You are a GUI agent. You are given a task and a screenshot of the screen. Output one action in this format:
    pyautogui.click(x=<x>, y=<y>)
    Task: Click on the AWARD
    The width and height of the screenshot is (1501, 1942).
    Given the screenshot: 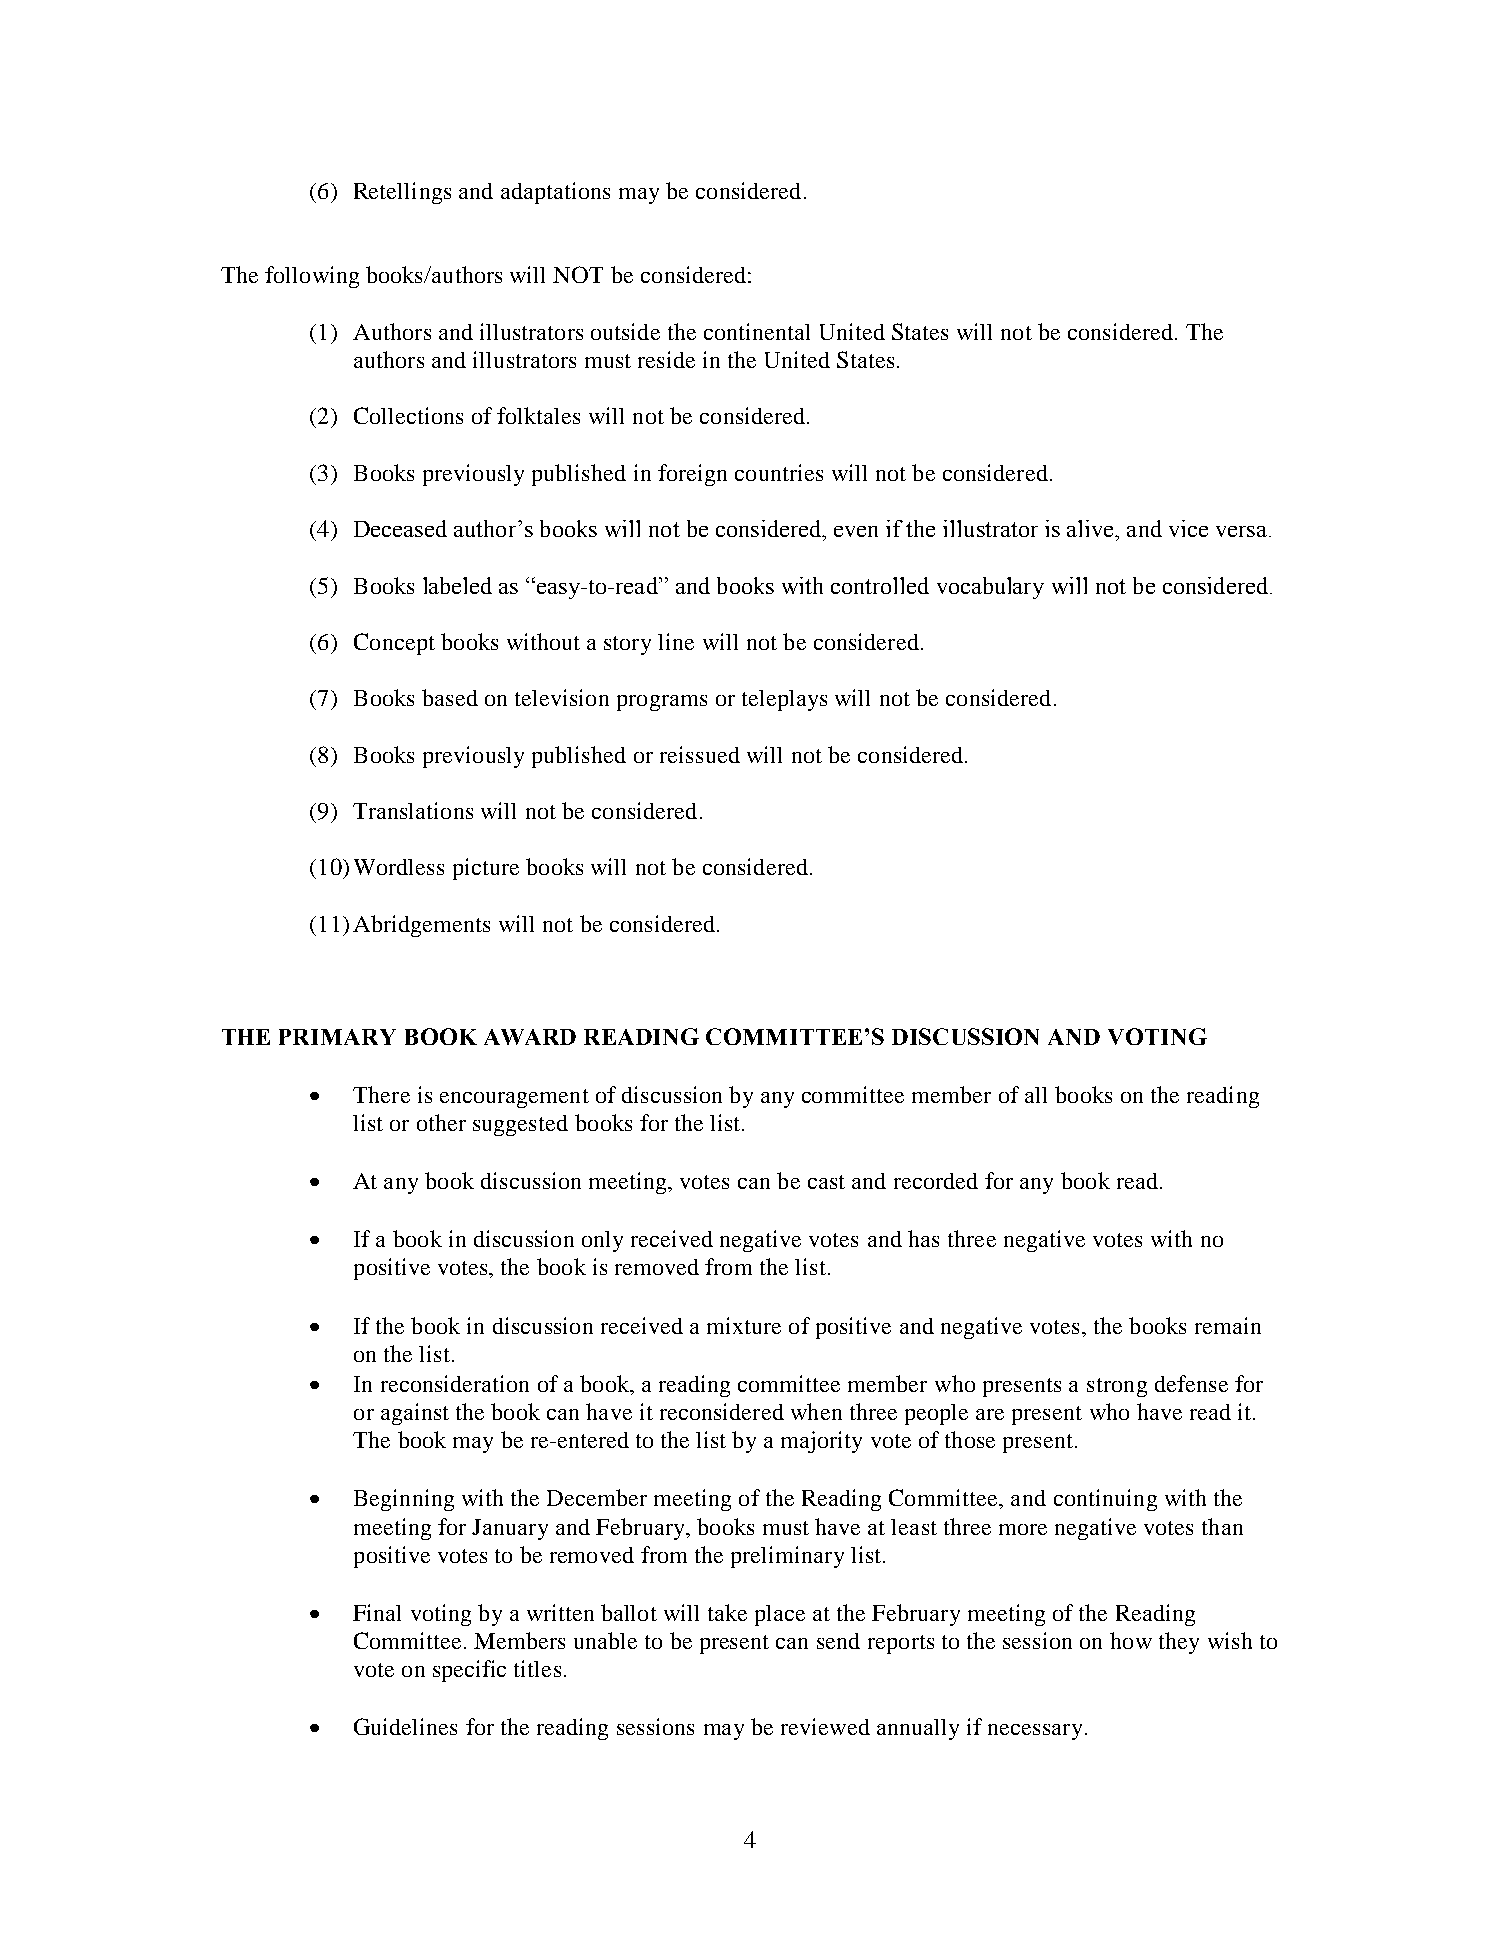 What is the action you would take?
    pyautogui.click(x=530, y=1037)
